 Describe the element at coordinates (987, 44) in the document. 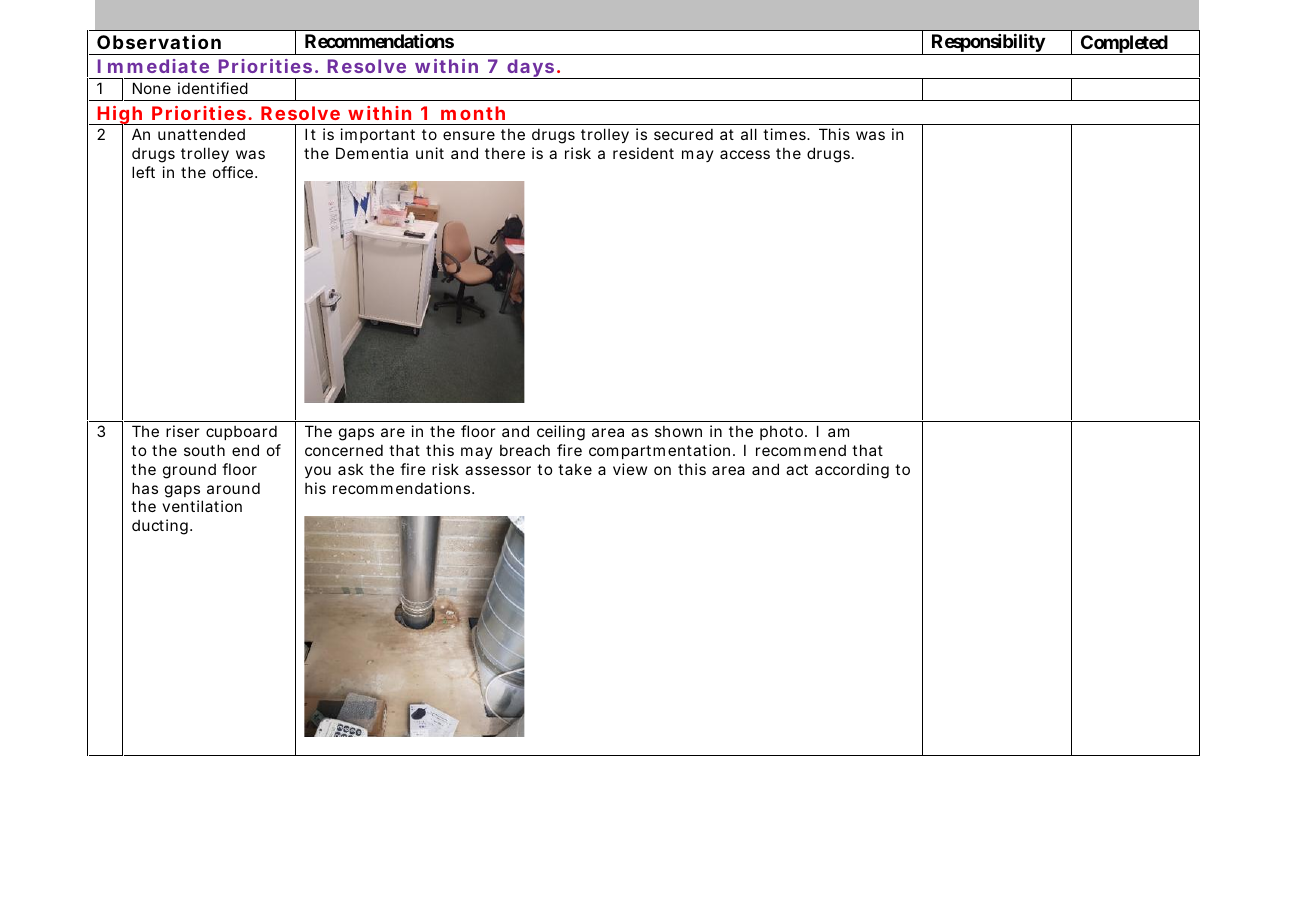

I see `Responsibility` at that location.
